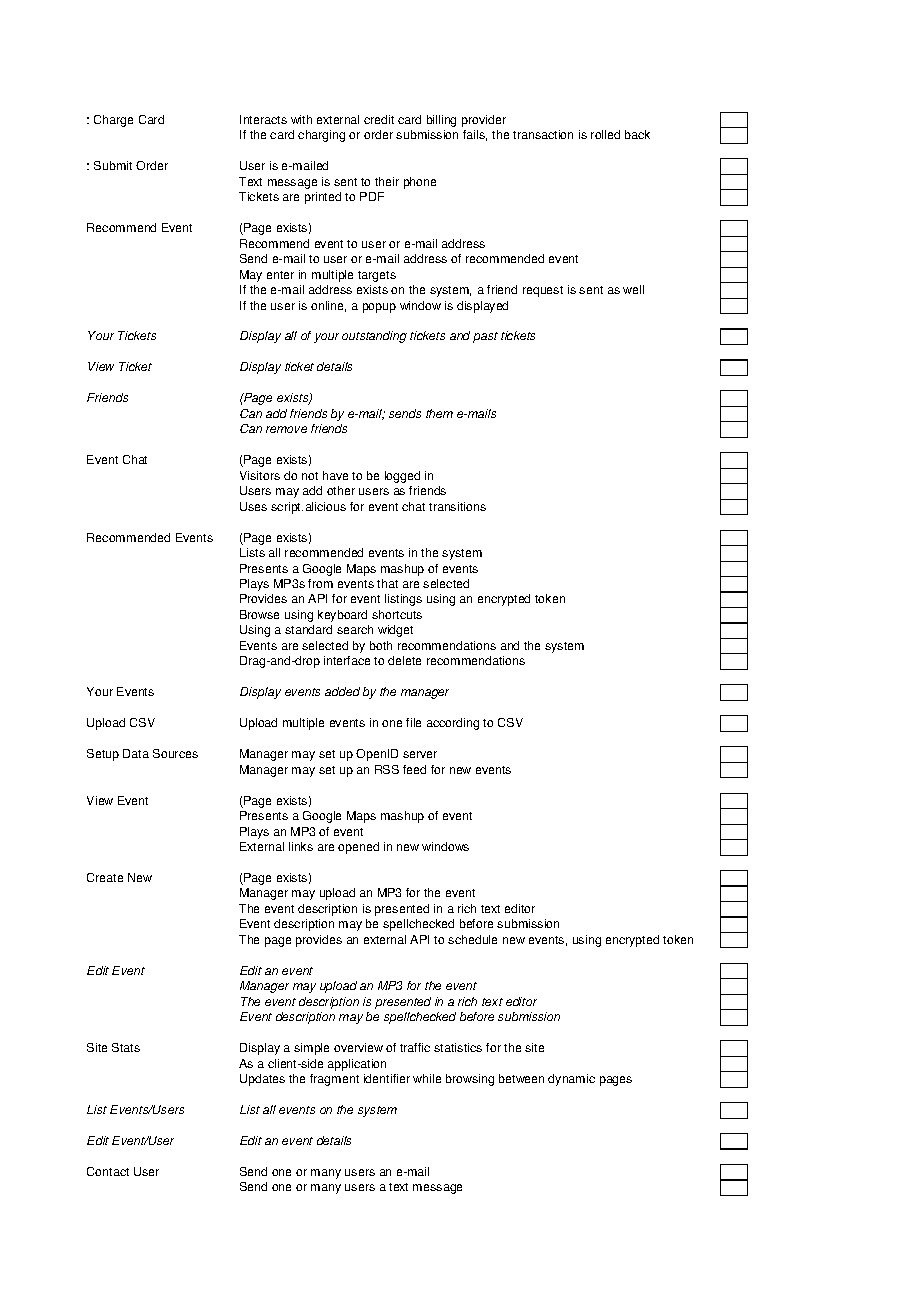 Image resolution: width=924 pixels, height=1308 pixels. I want to click on opened, so click(358, 848).
